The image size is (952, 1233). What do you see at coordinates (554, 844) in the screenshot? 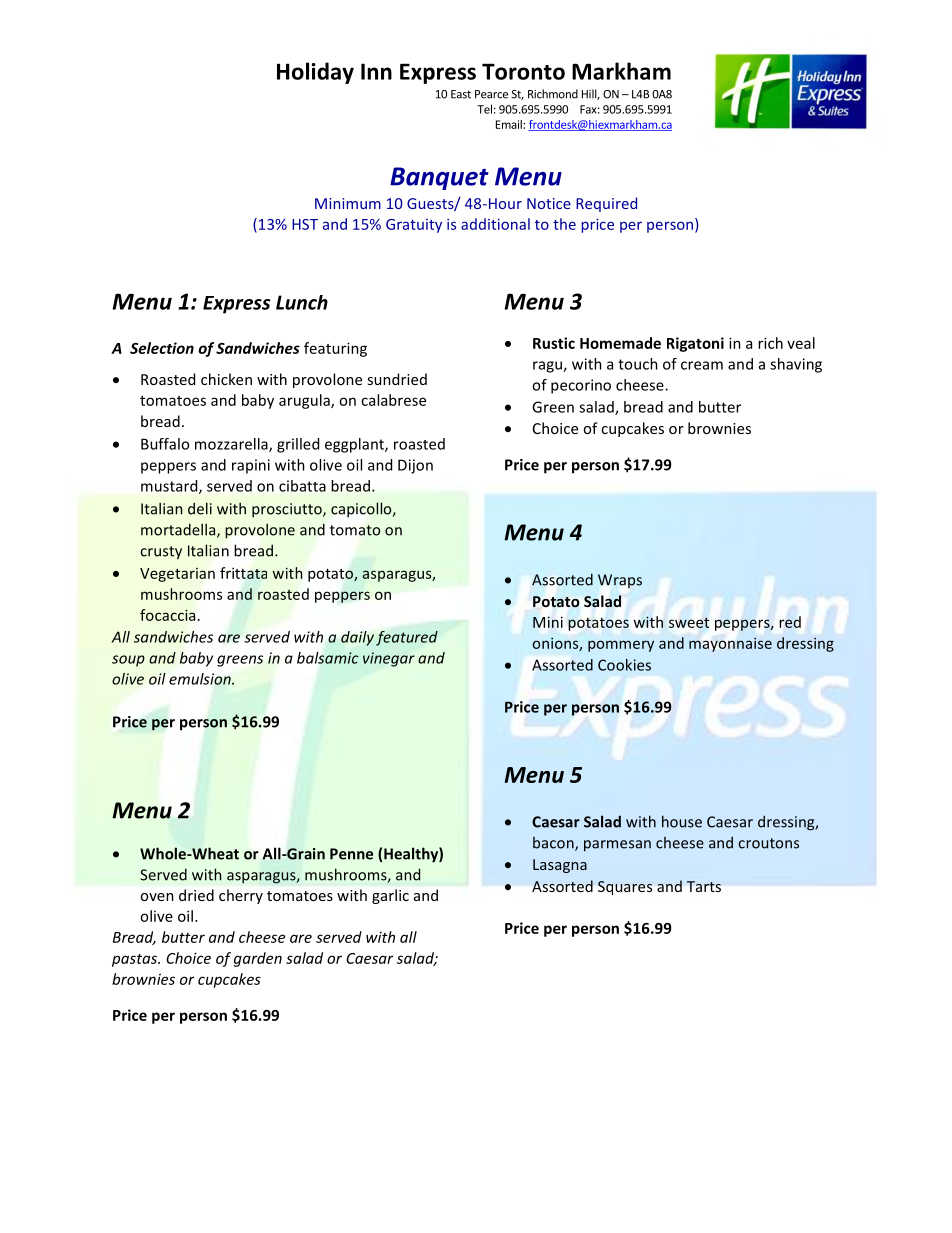
I see `bacon` at bounding box center [554, 844].
